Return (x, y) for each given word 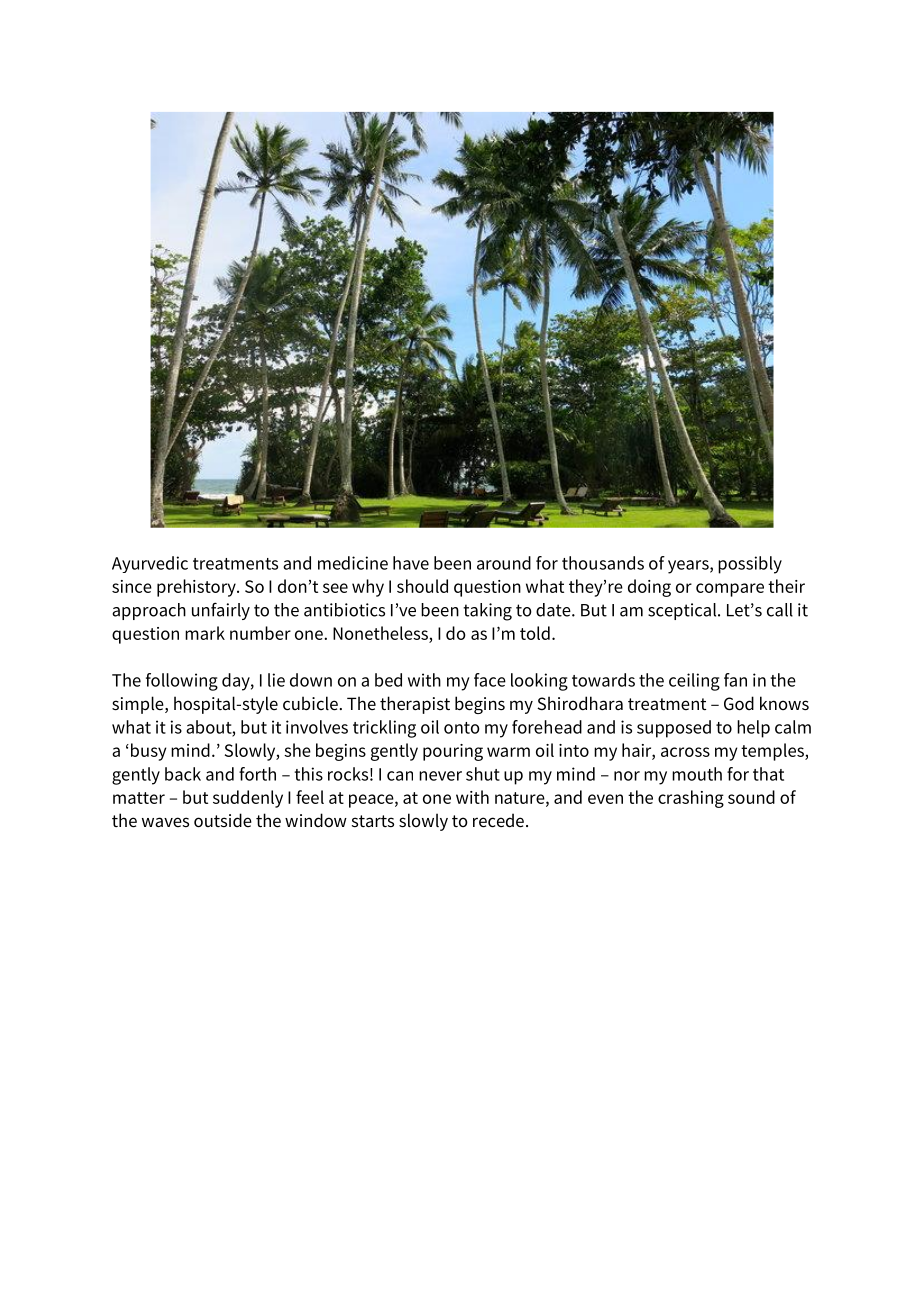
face (490, 680)
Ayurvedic (150, 564)
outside (223, 820)
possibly (750, 565)
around (504, 563)
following (182, 682)
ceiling (694, 682)
